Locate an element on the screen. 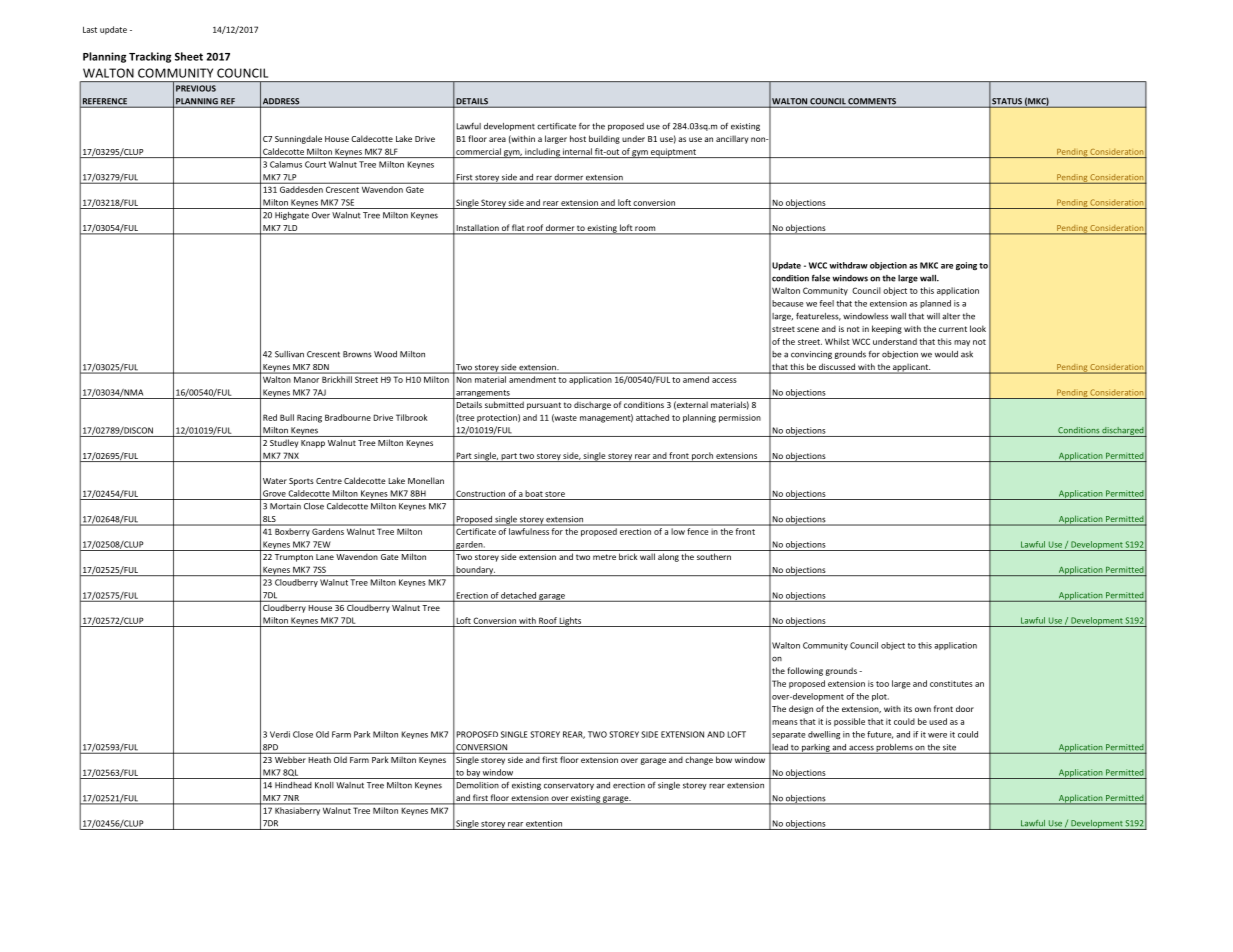 The height and width of the screenshot is (952, 1233). following is located at coordinates (805, 671).
